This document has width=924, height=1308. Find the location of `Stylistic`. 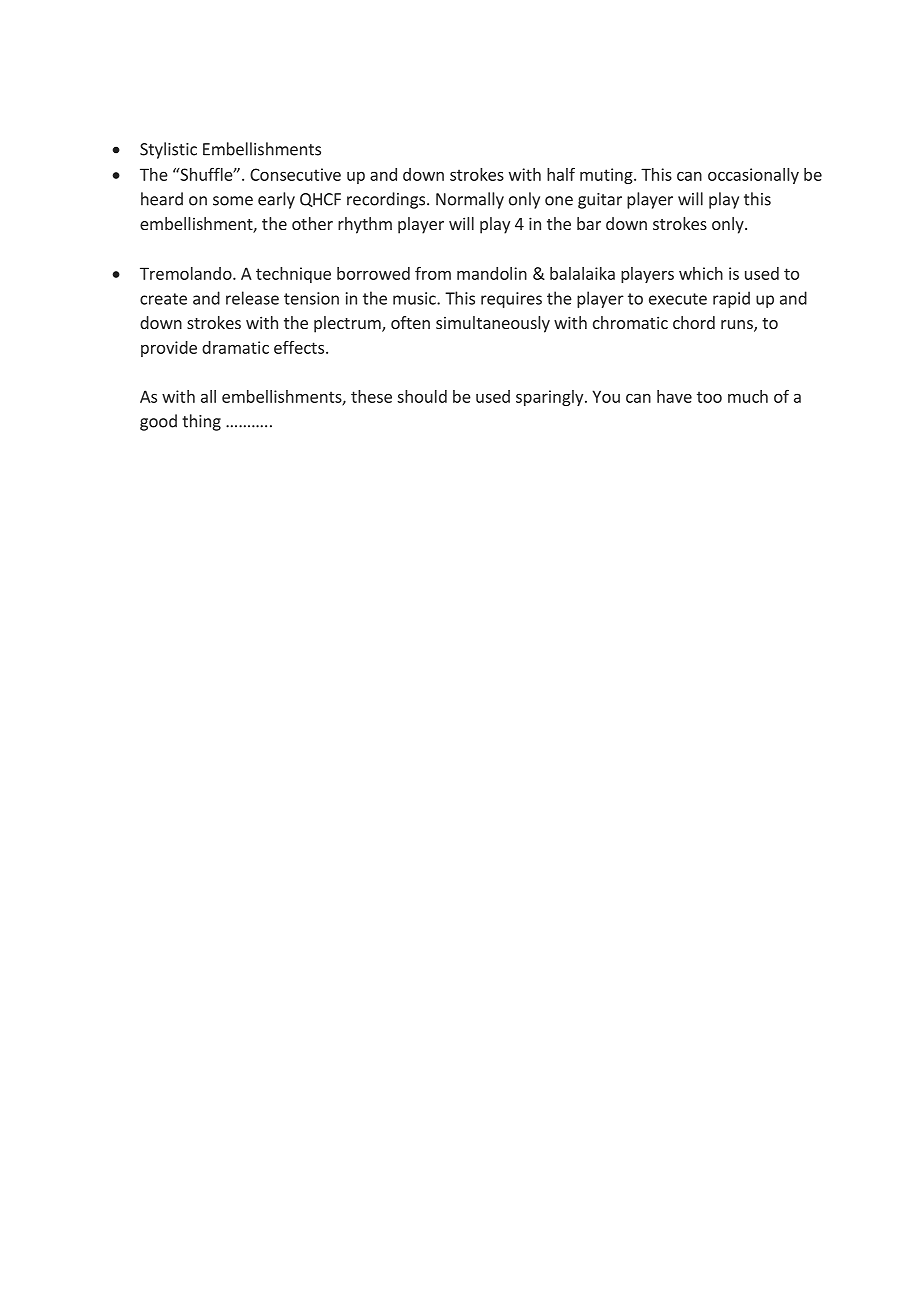

Stylistic is located at coordinates (168, 150).
